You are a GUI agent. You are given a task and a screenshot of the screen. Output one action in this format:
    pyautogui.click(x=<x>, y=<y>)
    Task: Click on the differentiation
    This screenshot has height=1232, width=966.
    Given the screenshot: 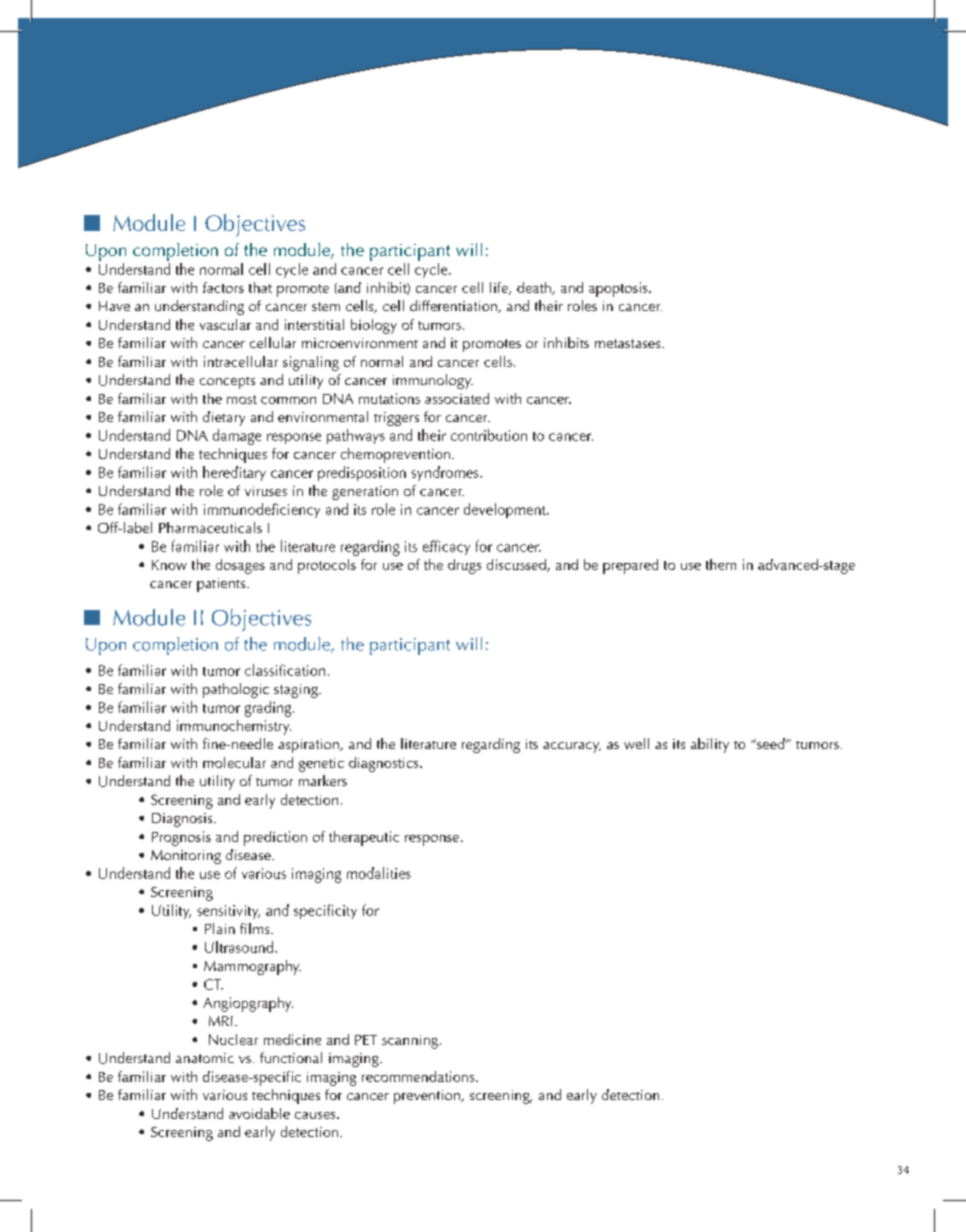 What is the action you would take?
    pyautogui.click(x=454, y=306)
